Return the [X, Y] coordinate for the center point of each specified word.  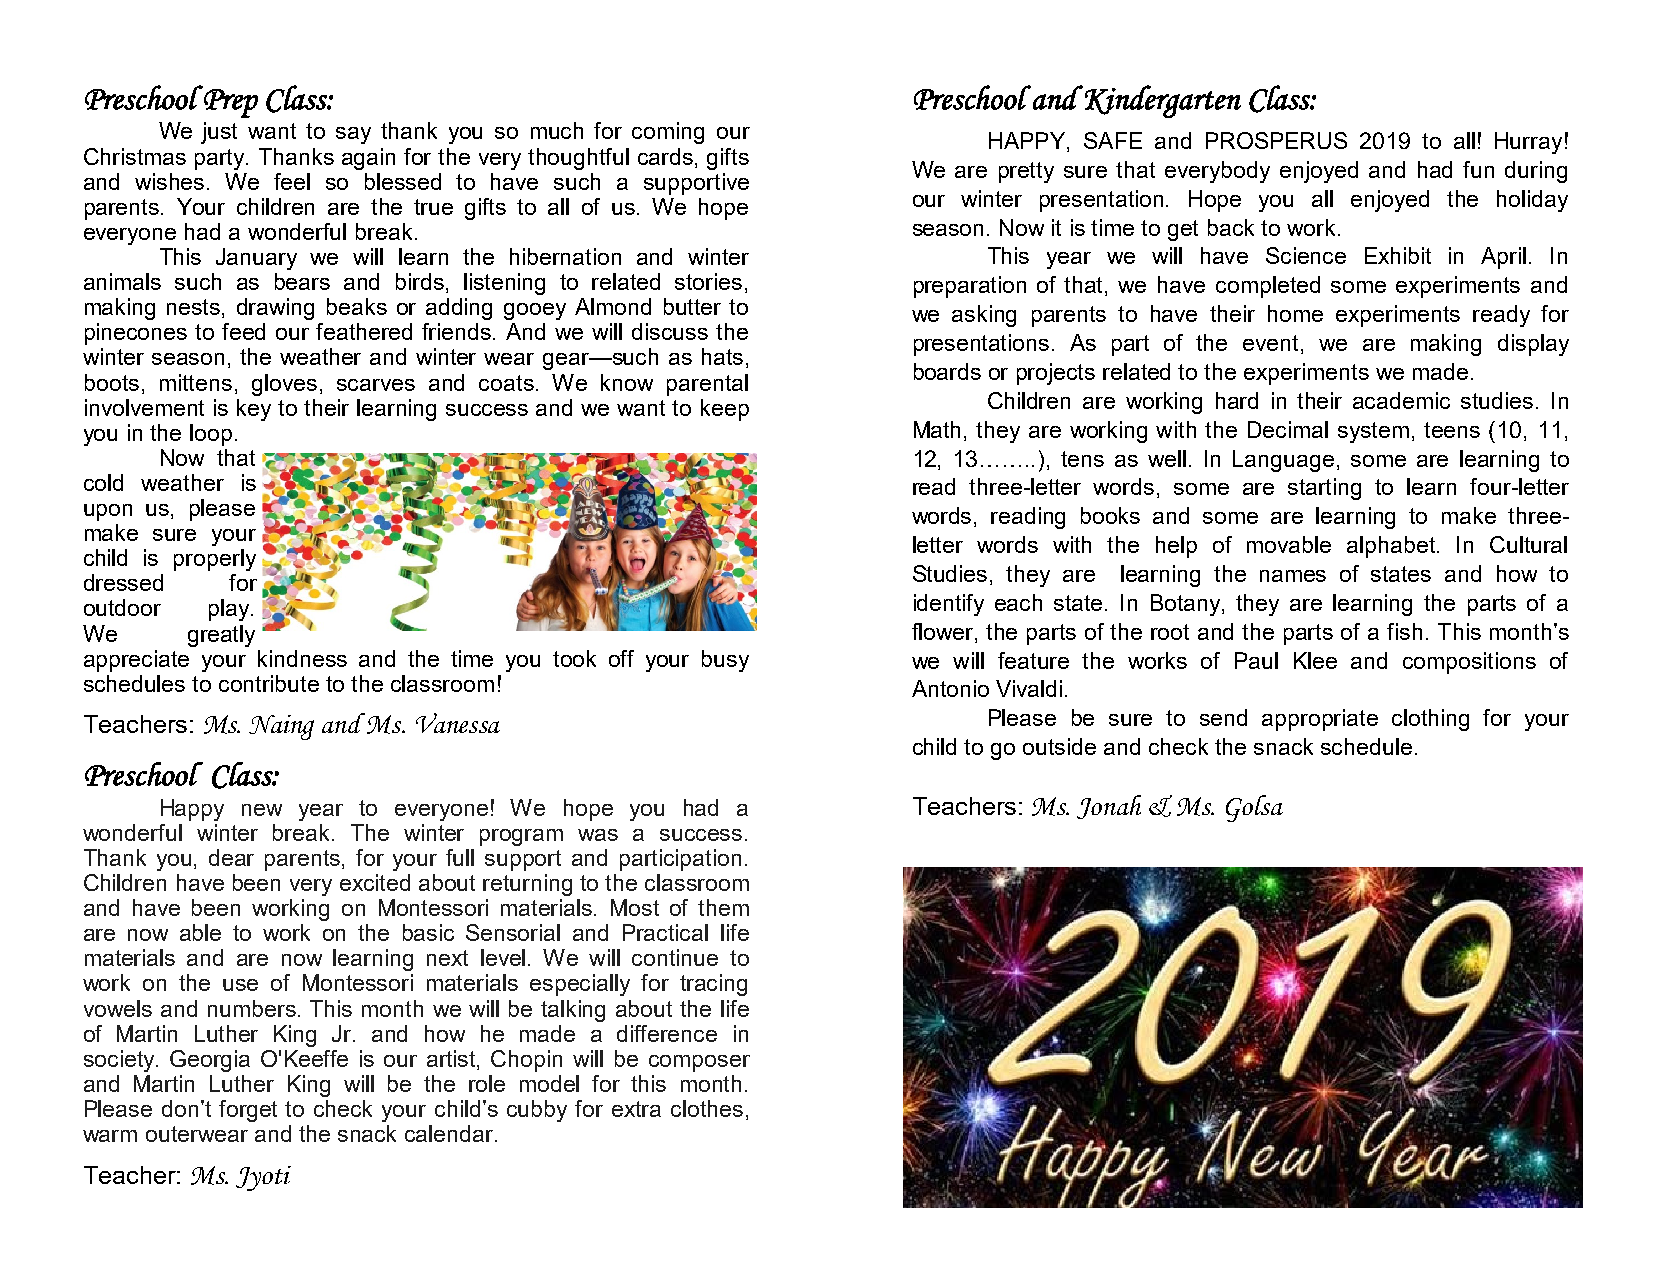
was [598, 835]
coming [668, 133]
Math [937, 429]
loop [211, 435]
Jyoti [263, 1178]
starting [1324, 489]
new [262, 810]
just [219, 133]
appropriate [1320, 720]
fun [1478, 169]
